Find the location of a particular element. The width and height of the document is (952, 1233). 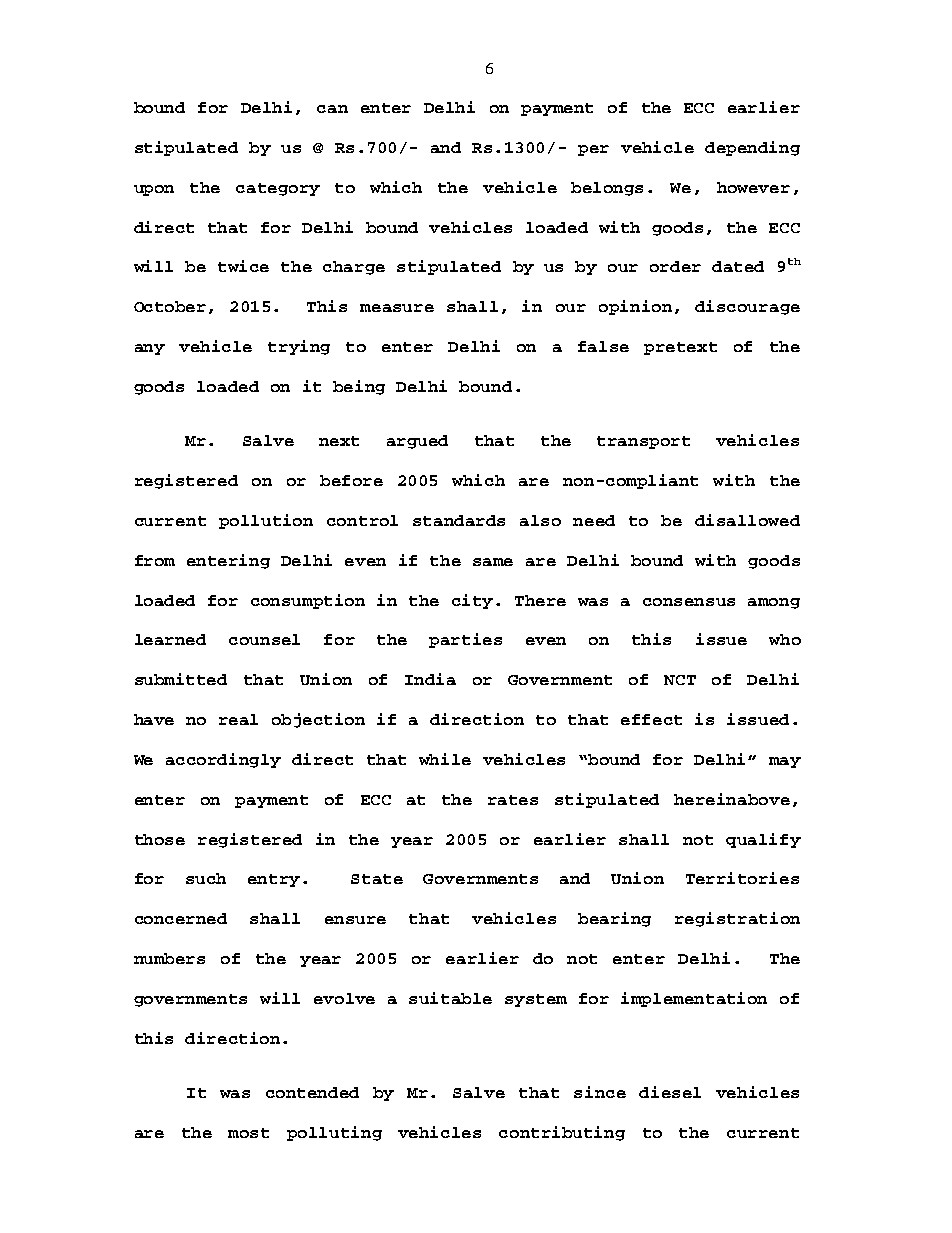

pollution is located at coordinates (266, 521).
